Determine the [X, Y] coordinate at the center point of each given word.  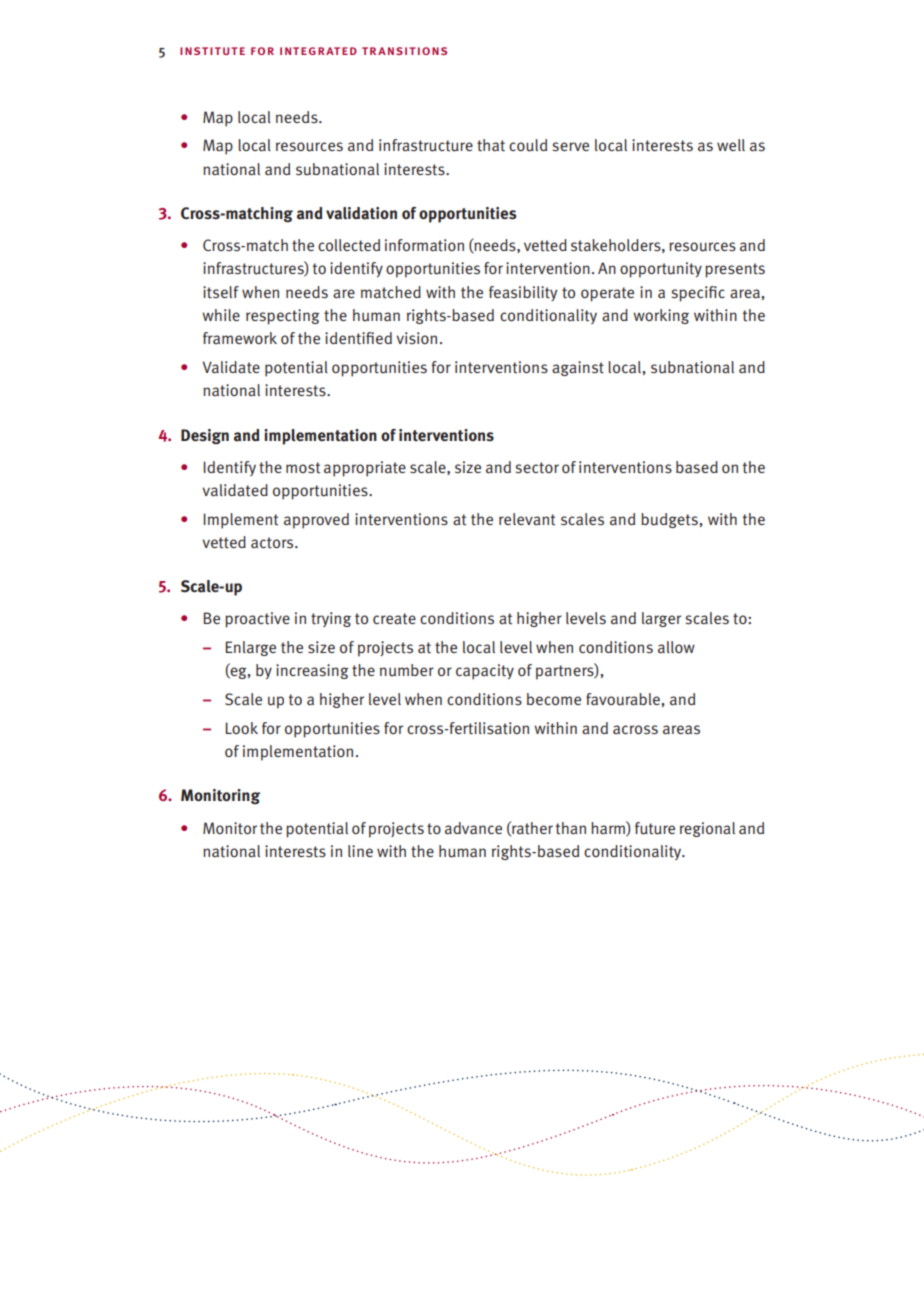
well [731, 145]
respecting [283, 317]
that [491, 145]
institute [212, 51]
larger [661, 619]
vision [416, 338]
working [661, 316]
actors [273, 543]
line [360, 851]
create [394, 619]
